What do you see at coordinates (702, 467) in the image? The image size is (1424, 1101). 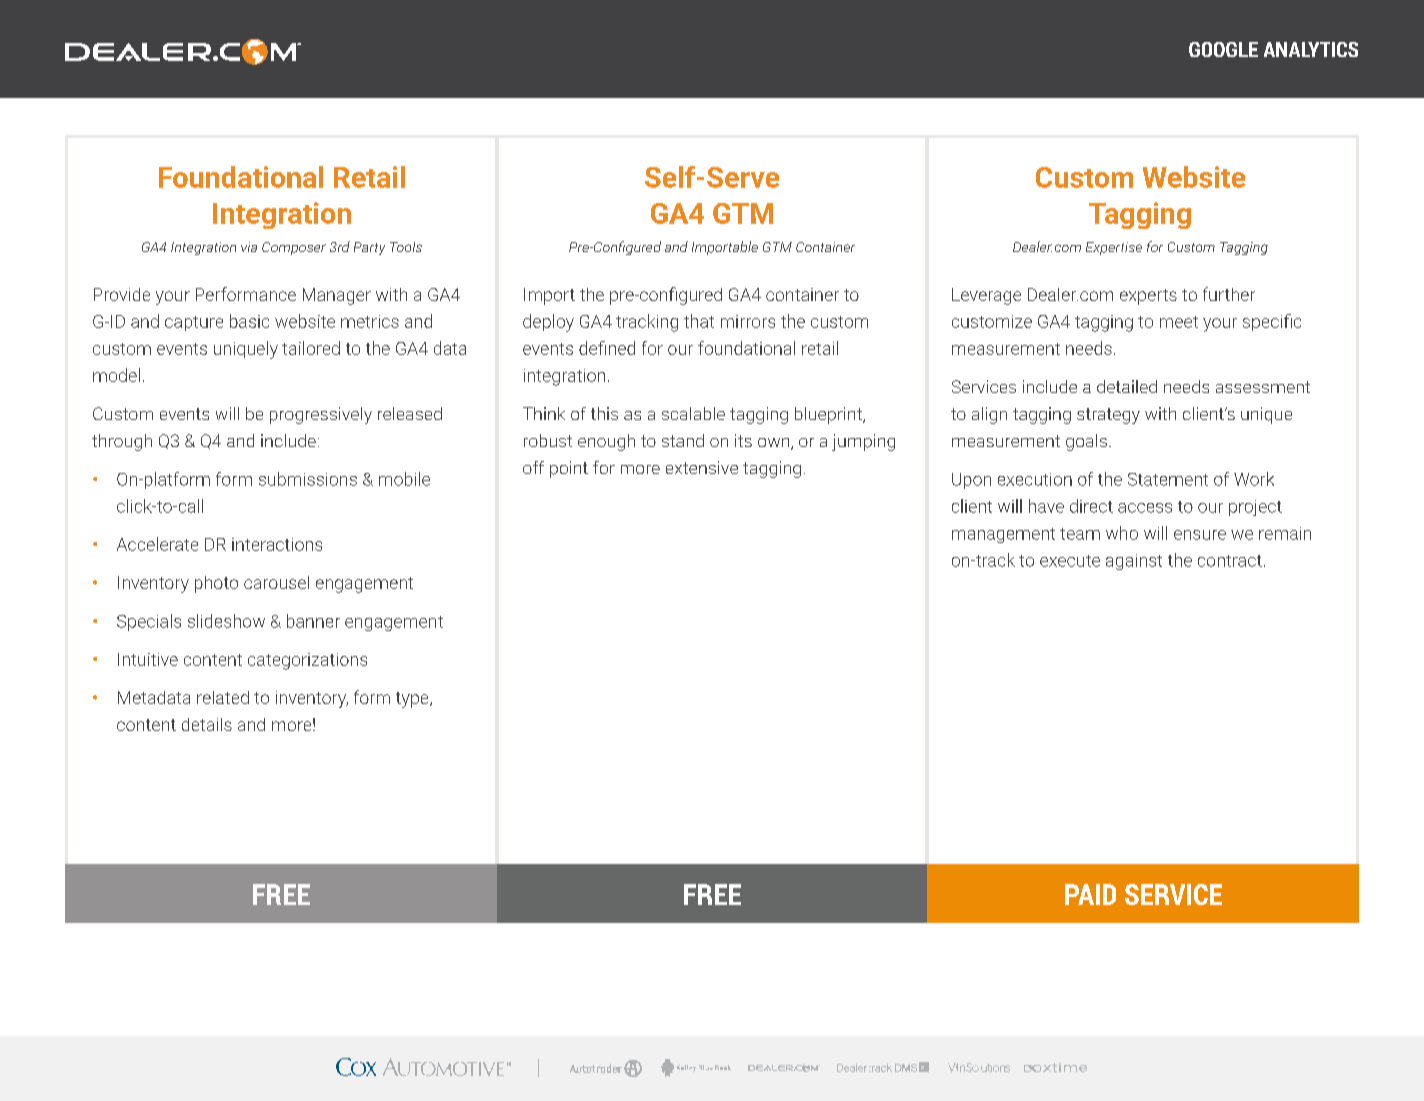 I see `extensive` at bounding box center [702, 467].
